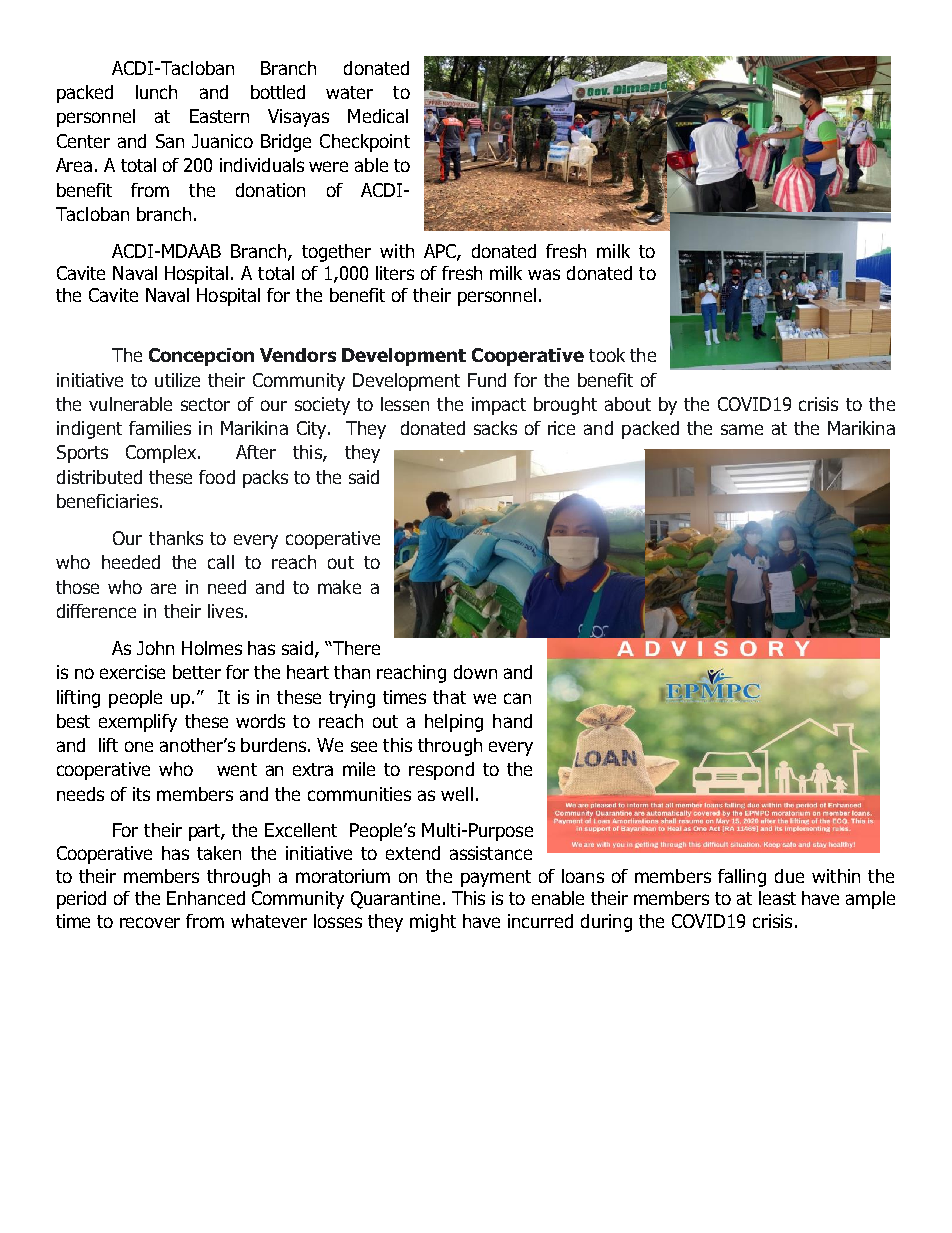 Image resolution: width=952 pixels, height=1233 pixels. Describe the element at coordinates (138, 723) in the screenshot. I see `exemplify` at that location.
